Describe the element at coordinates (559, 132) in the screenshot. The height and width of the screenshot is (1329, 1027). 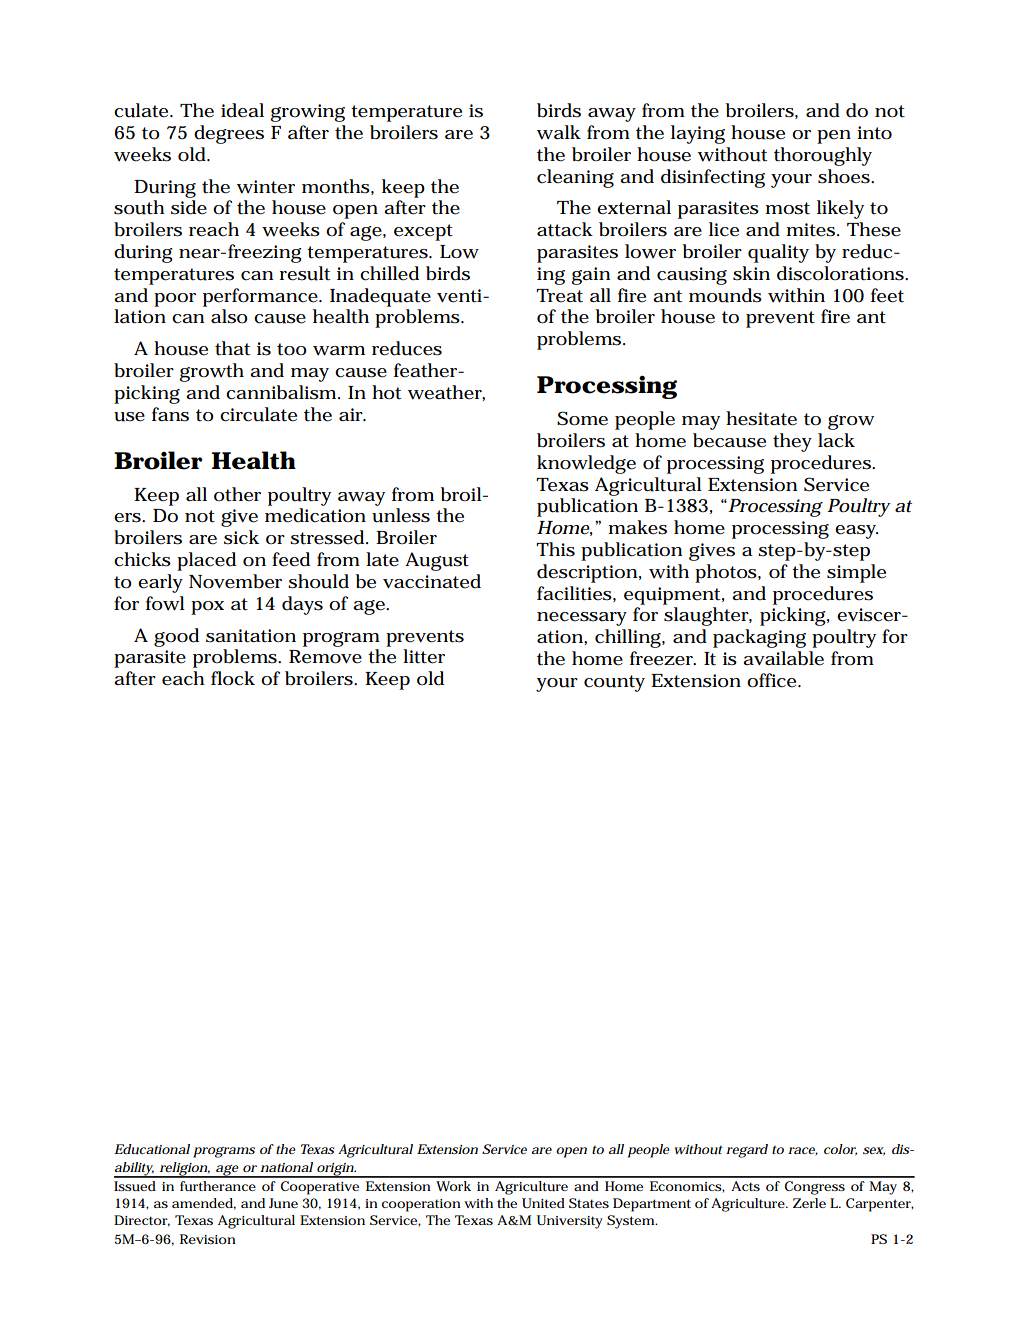
I see `walk` at that location.
